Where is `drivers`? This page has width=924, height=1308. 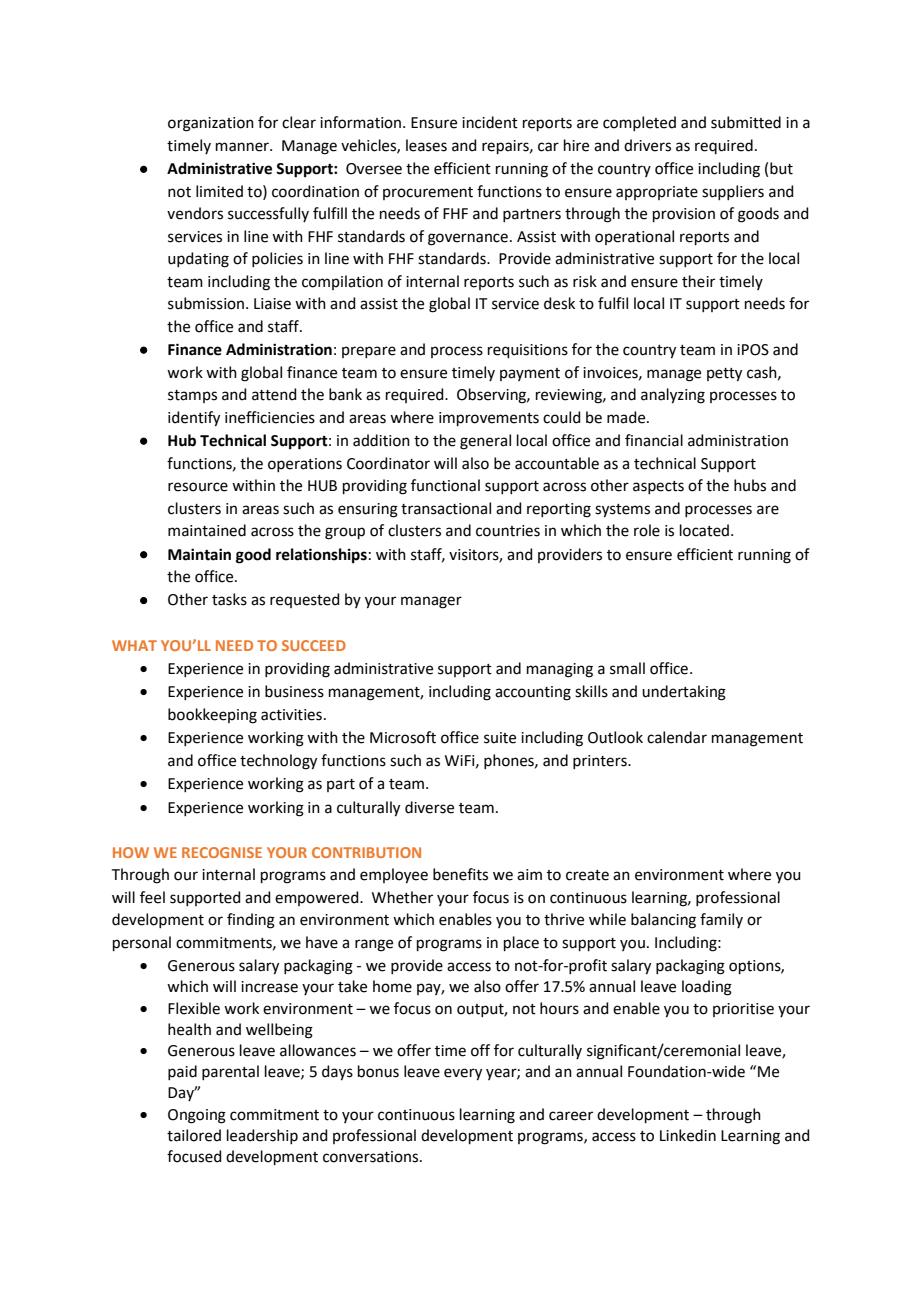 drivers is located at coordinates (647, 145).
